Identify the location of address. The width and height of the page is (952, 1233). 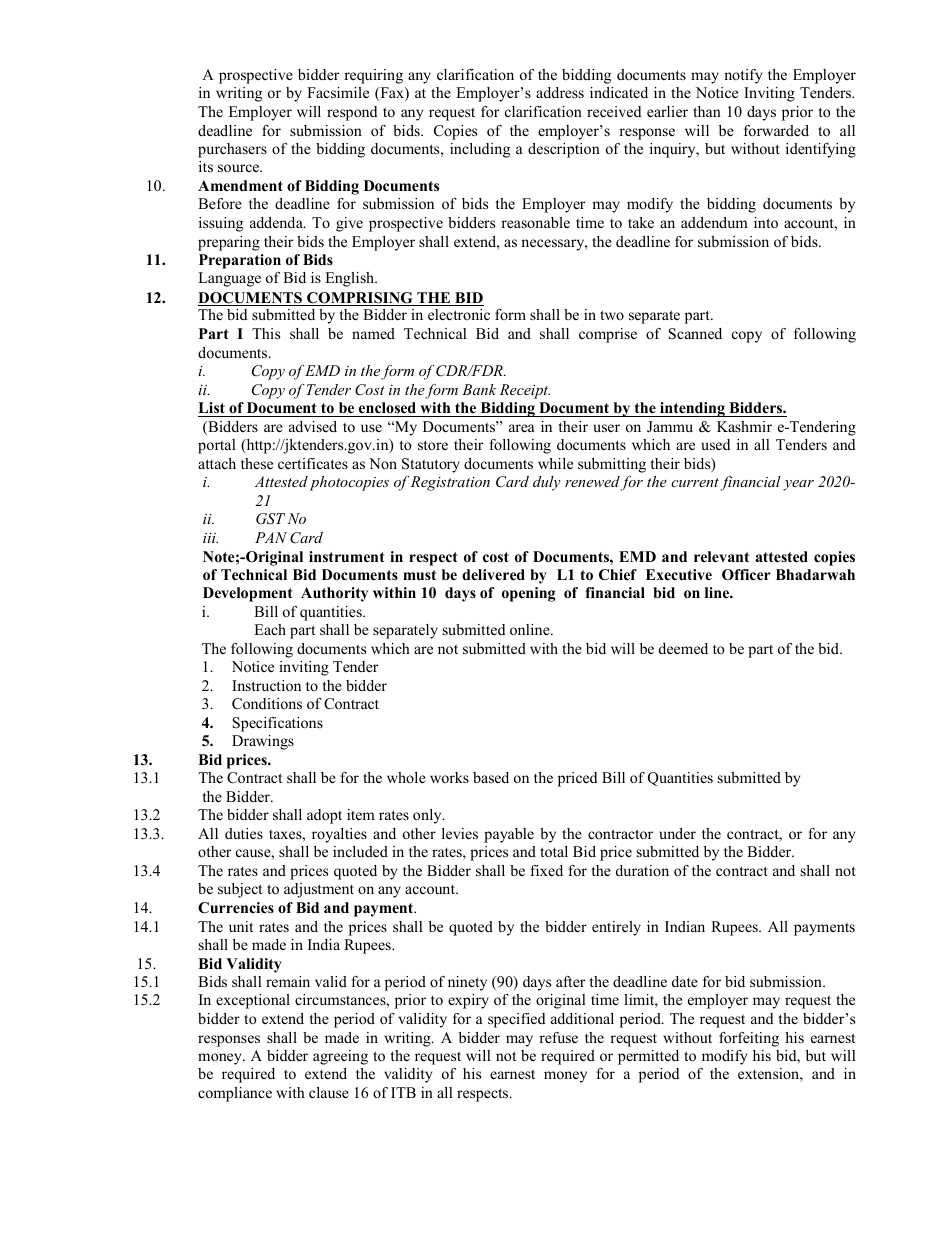
(560, 92).
